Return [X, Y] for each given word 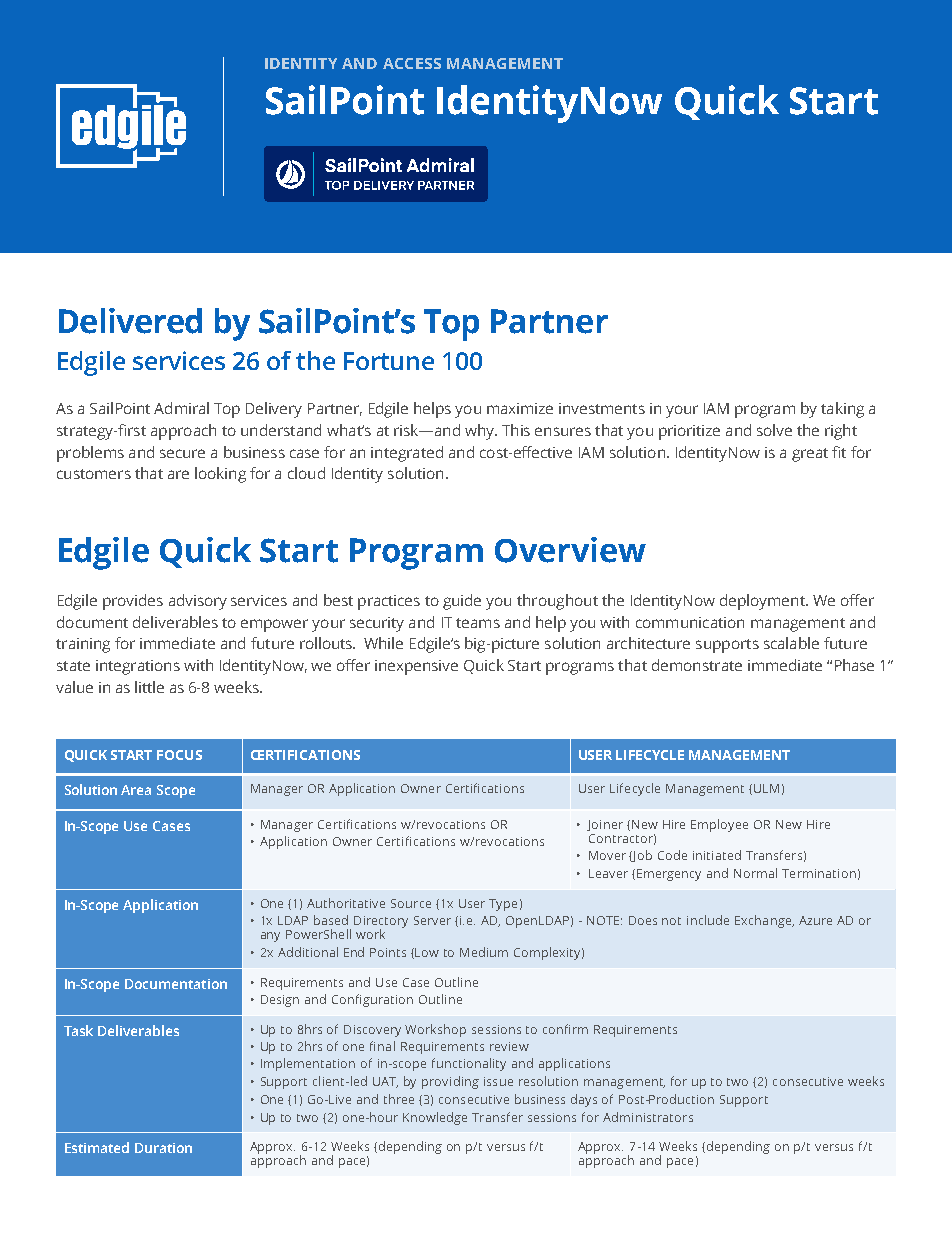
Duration [163, 1148]
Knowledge [435, 1118]
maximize [520, 408]
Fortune [389, 361]
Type [503, 905]
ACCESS [412, 63]
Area [136, 790]
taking [842, 410]
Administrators [648, 1117]
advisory [198, 602]
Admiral [181, 408]
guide [462, 602]
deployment [763, 602]
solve [774, 430]
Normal [755, 873]
